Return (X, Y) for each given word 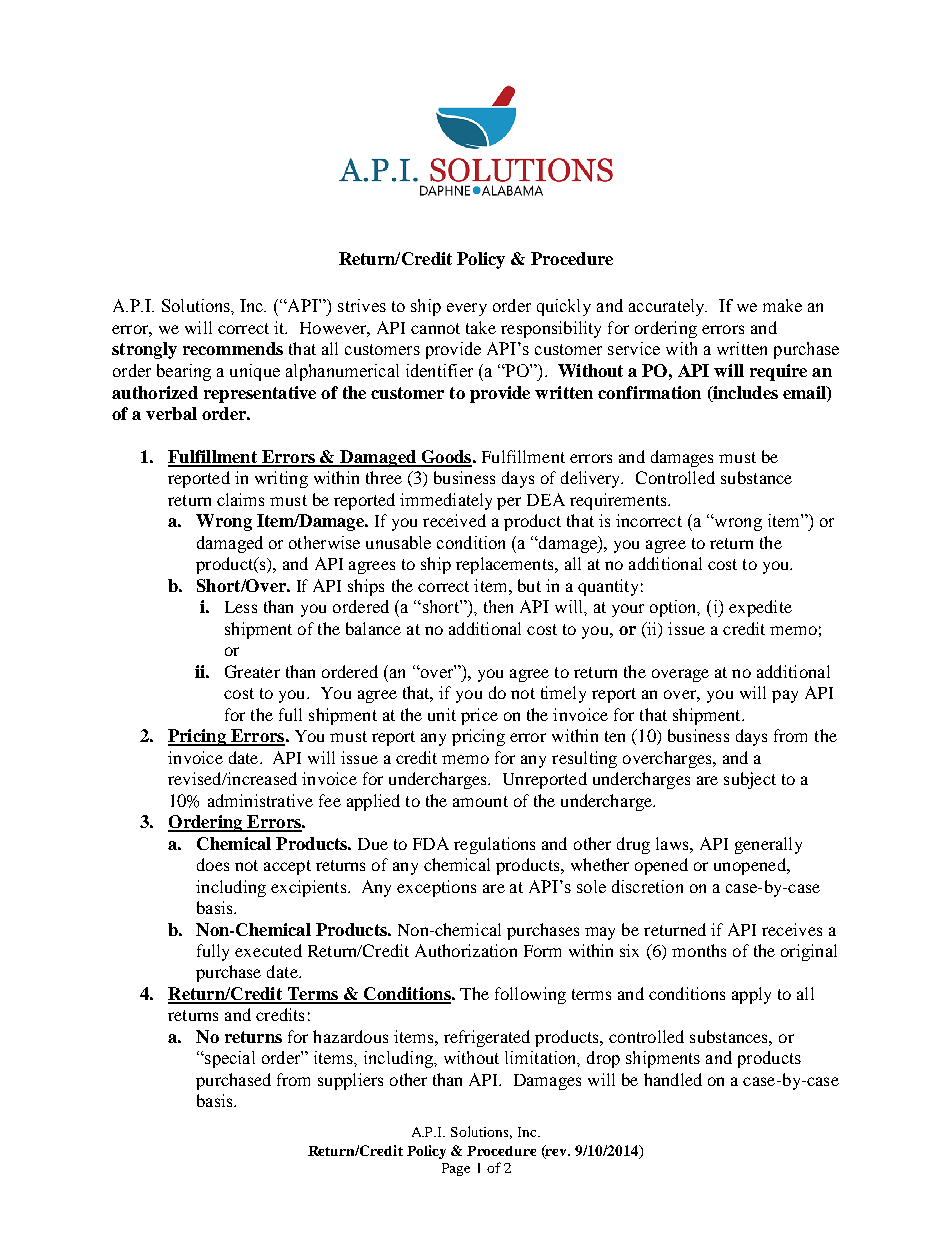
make (782, 305)
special (229, 1059)
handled (673, 1079)
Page (456, 1169)
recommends (233, 348)
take (481, 327)
